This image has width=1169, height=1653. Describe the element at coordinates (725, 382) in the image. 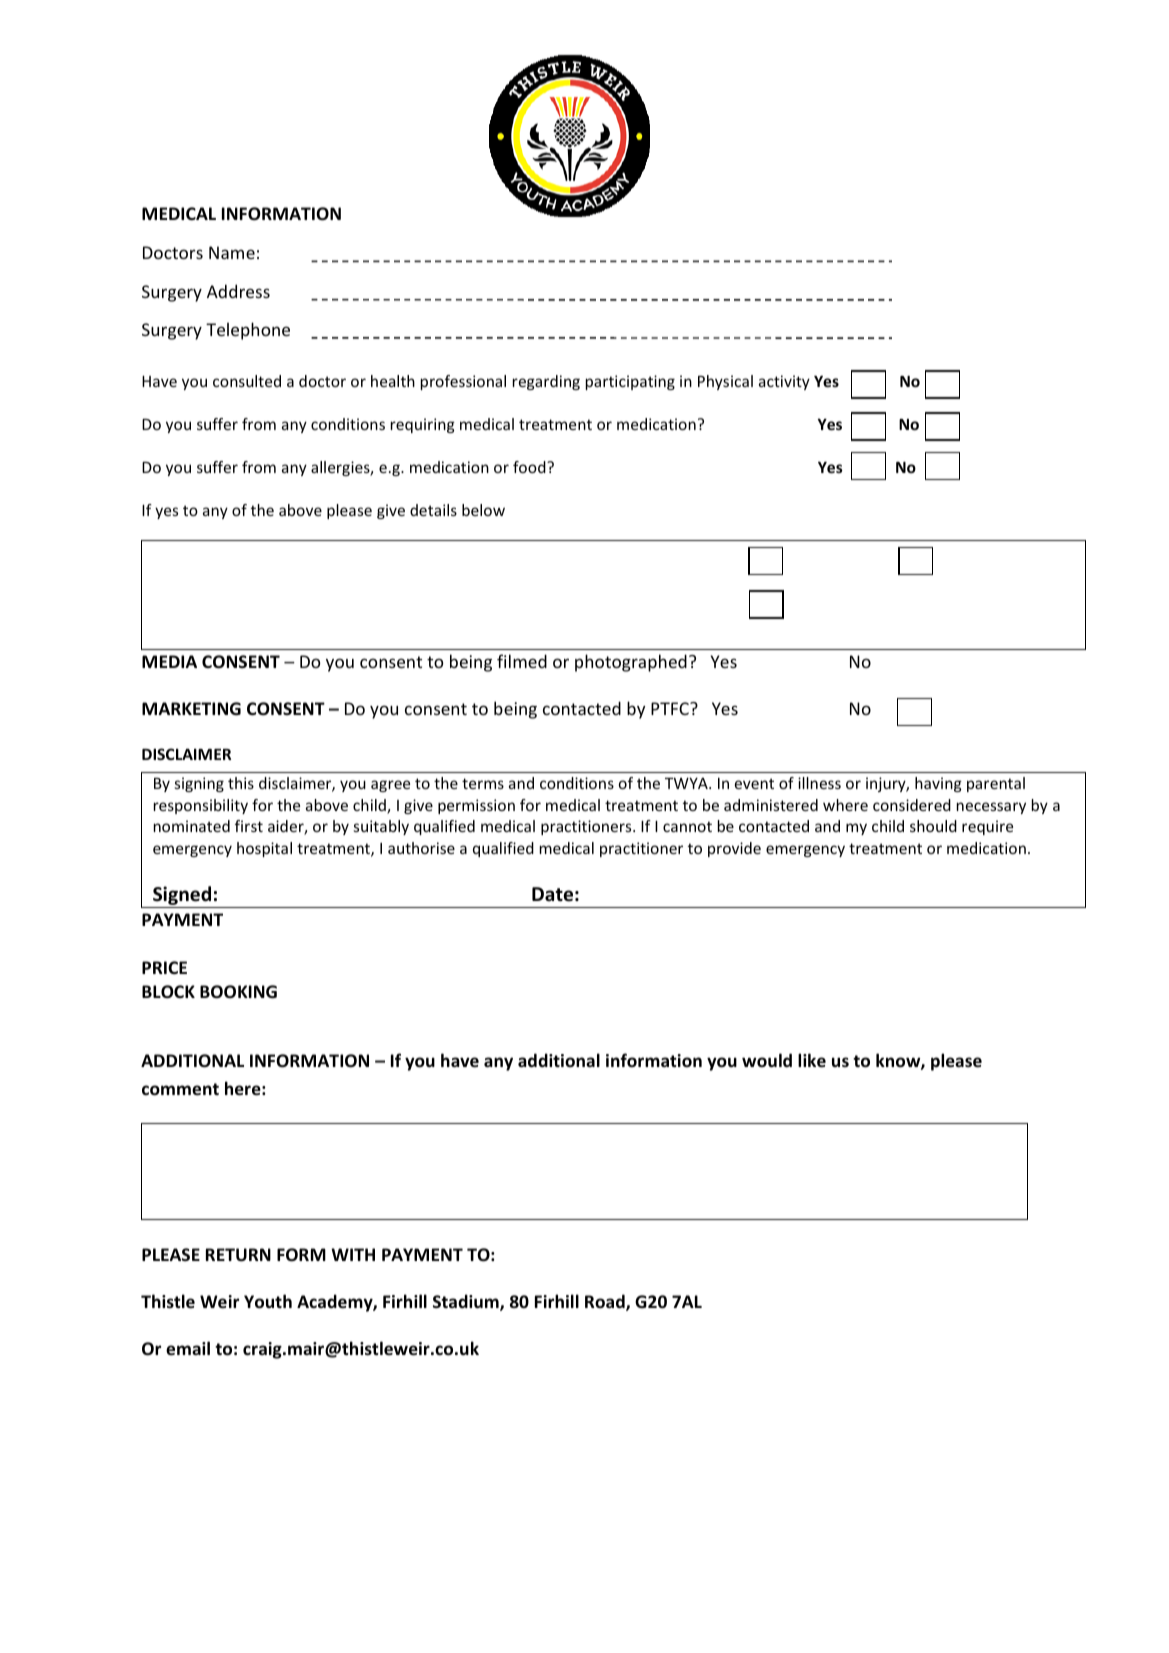

I see `Physical` at that location.
